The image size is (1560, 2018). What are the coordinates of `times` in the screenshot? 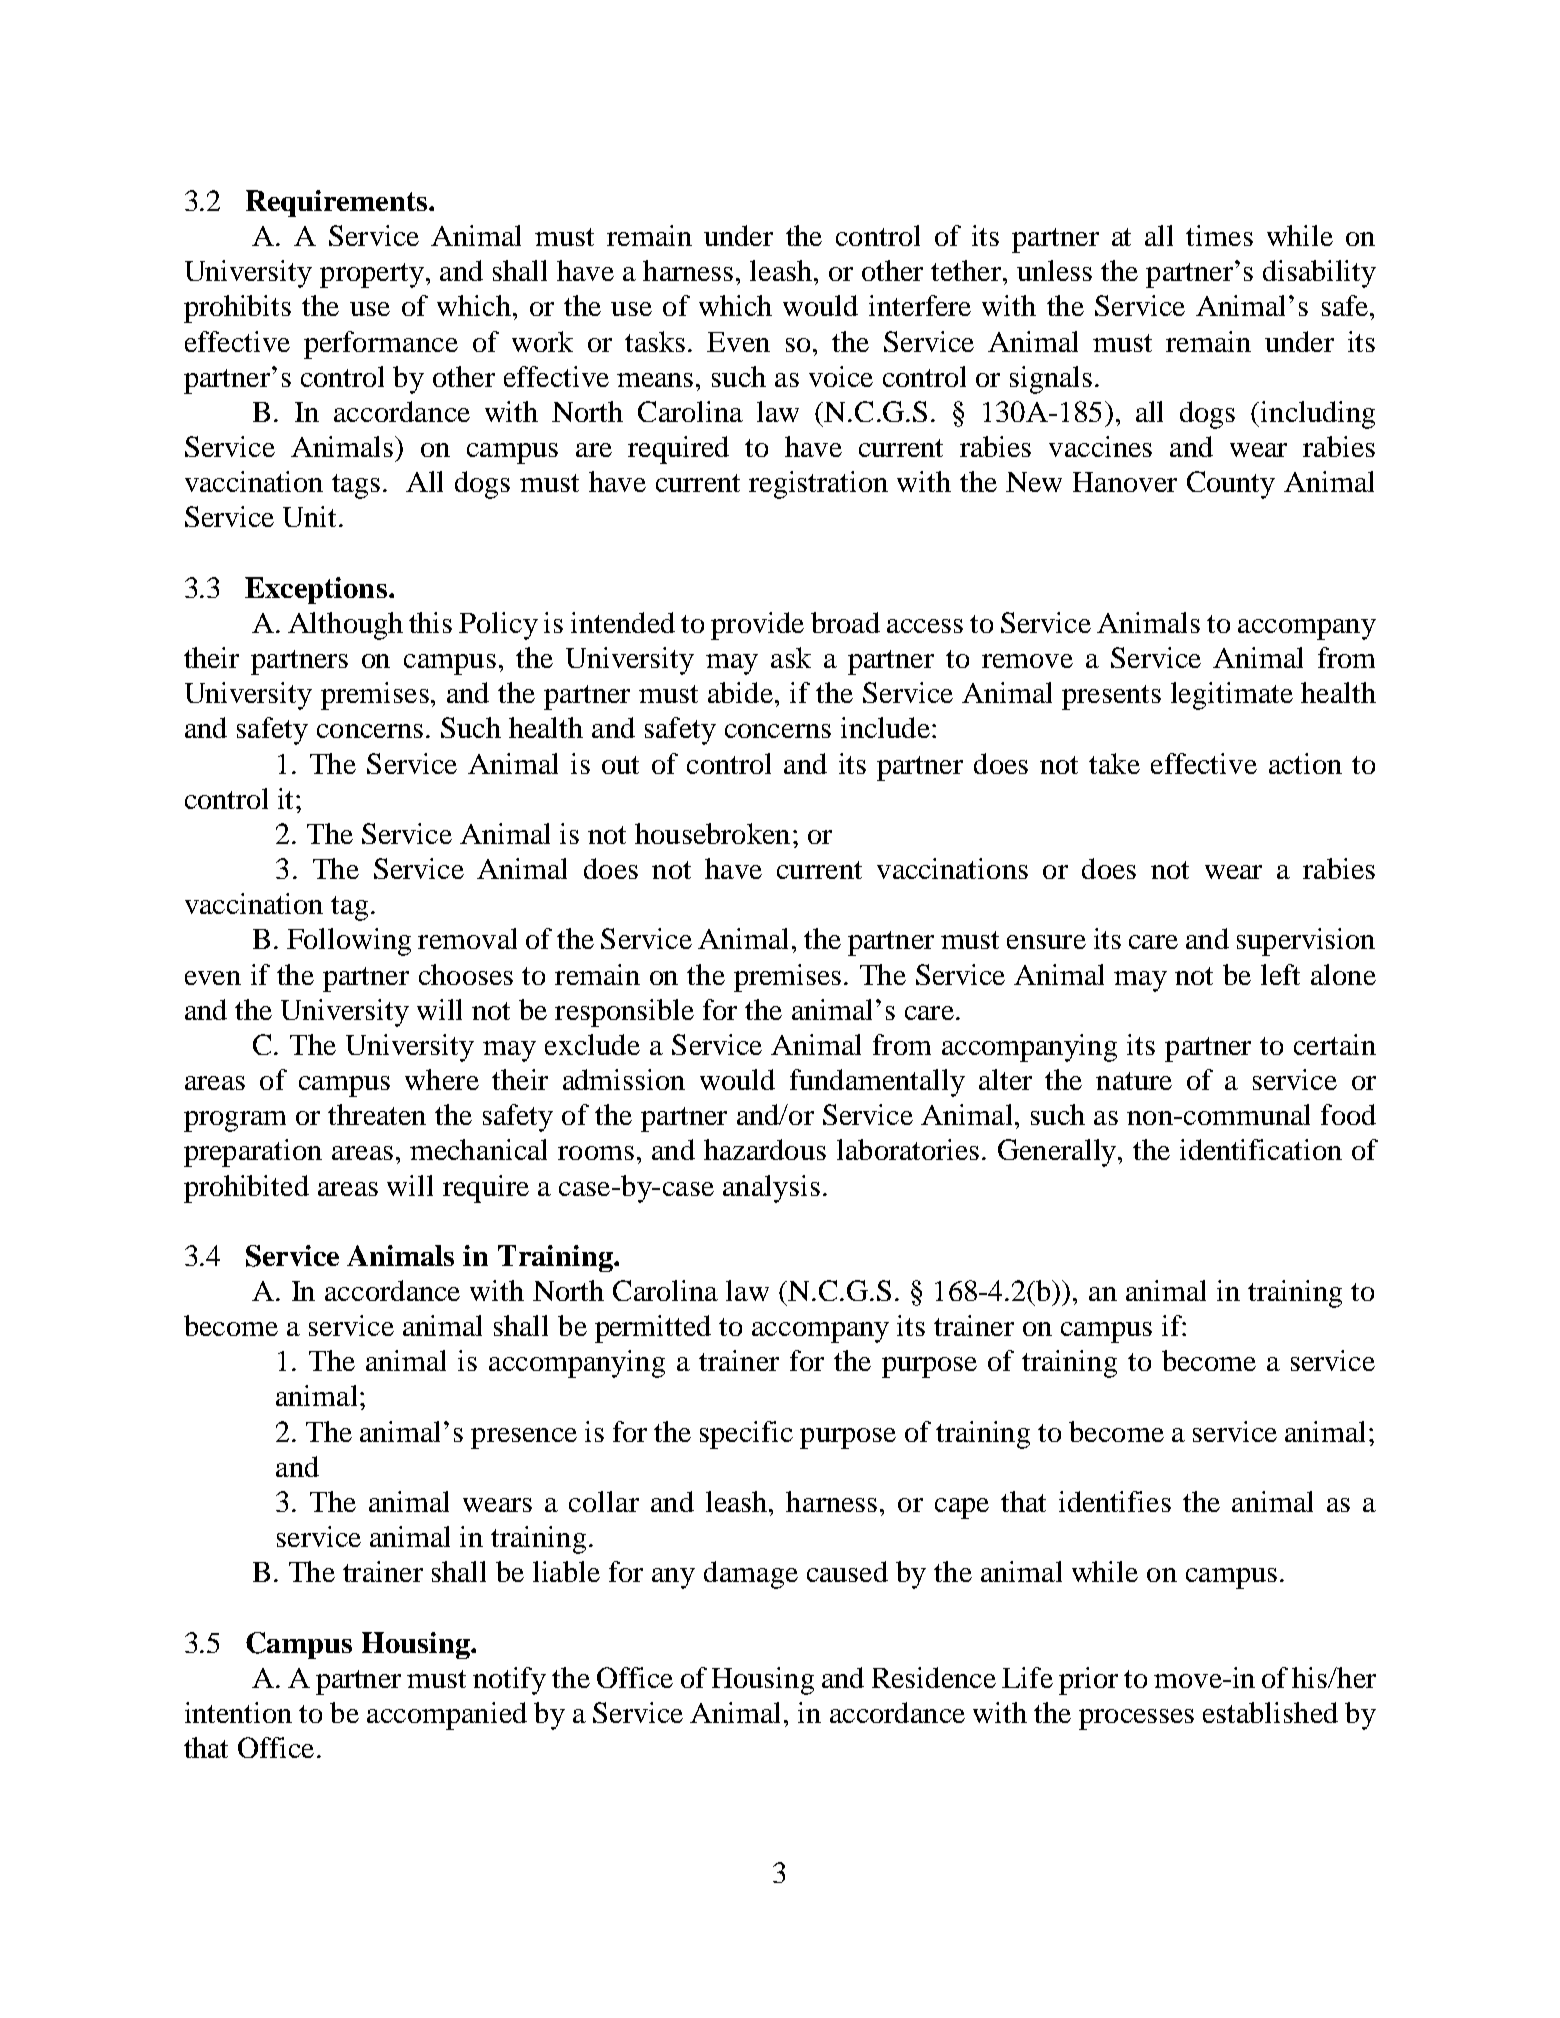 It's located at (1219, 235).
